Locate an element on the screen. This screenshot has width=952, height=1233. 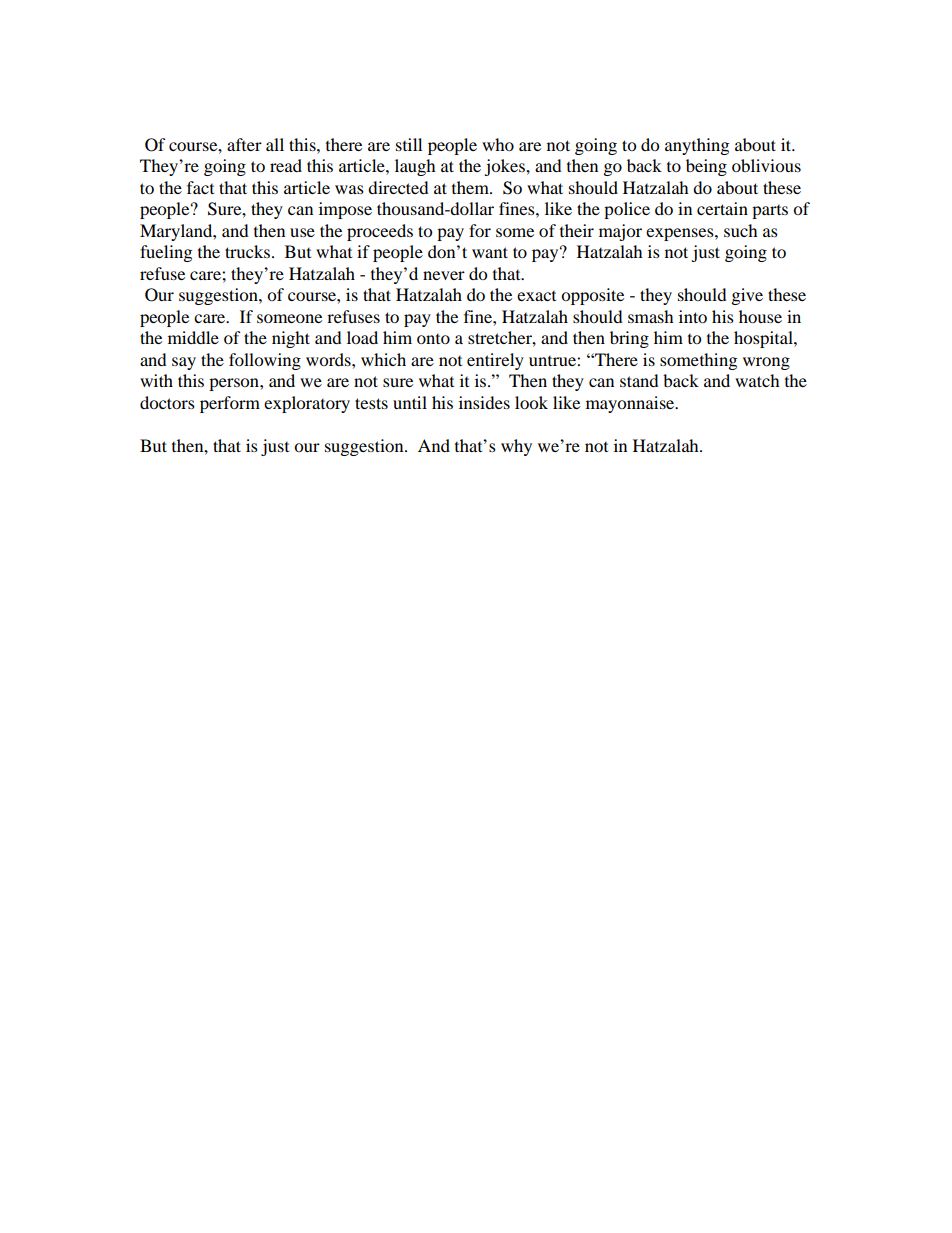
middle is located at coordinates (193, 337).
